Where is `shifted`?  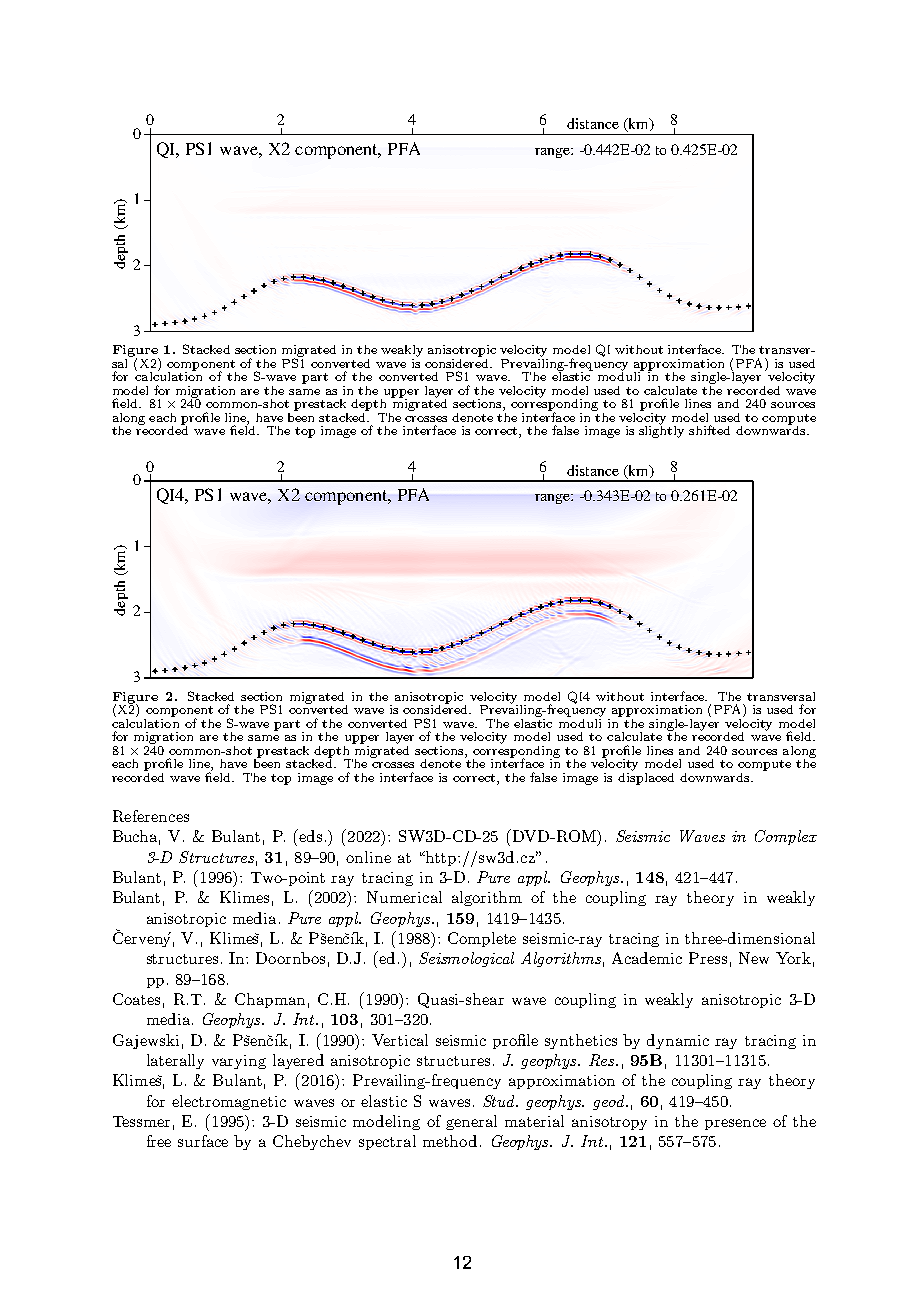 shifted is located at coordinates (709, 430).
